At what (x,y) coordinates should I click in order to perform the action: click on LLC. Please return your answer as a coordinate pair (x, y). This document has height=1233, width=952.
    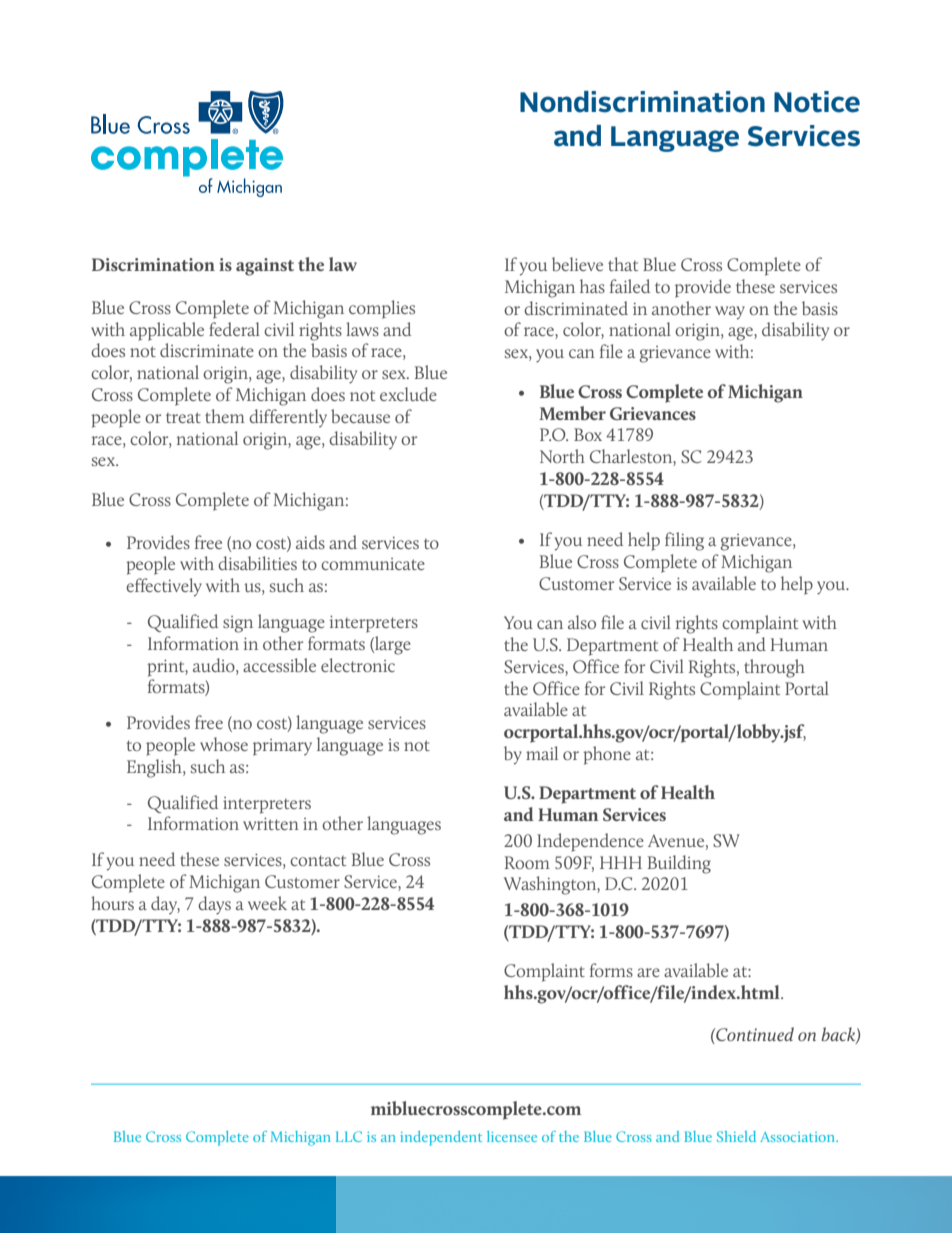
    Looking at the image, I should click on (349, 1136).
